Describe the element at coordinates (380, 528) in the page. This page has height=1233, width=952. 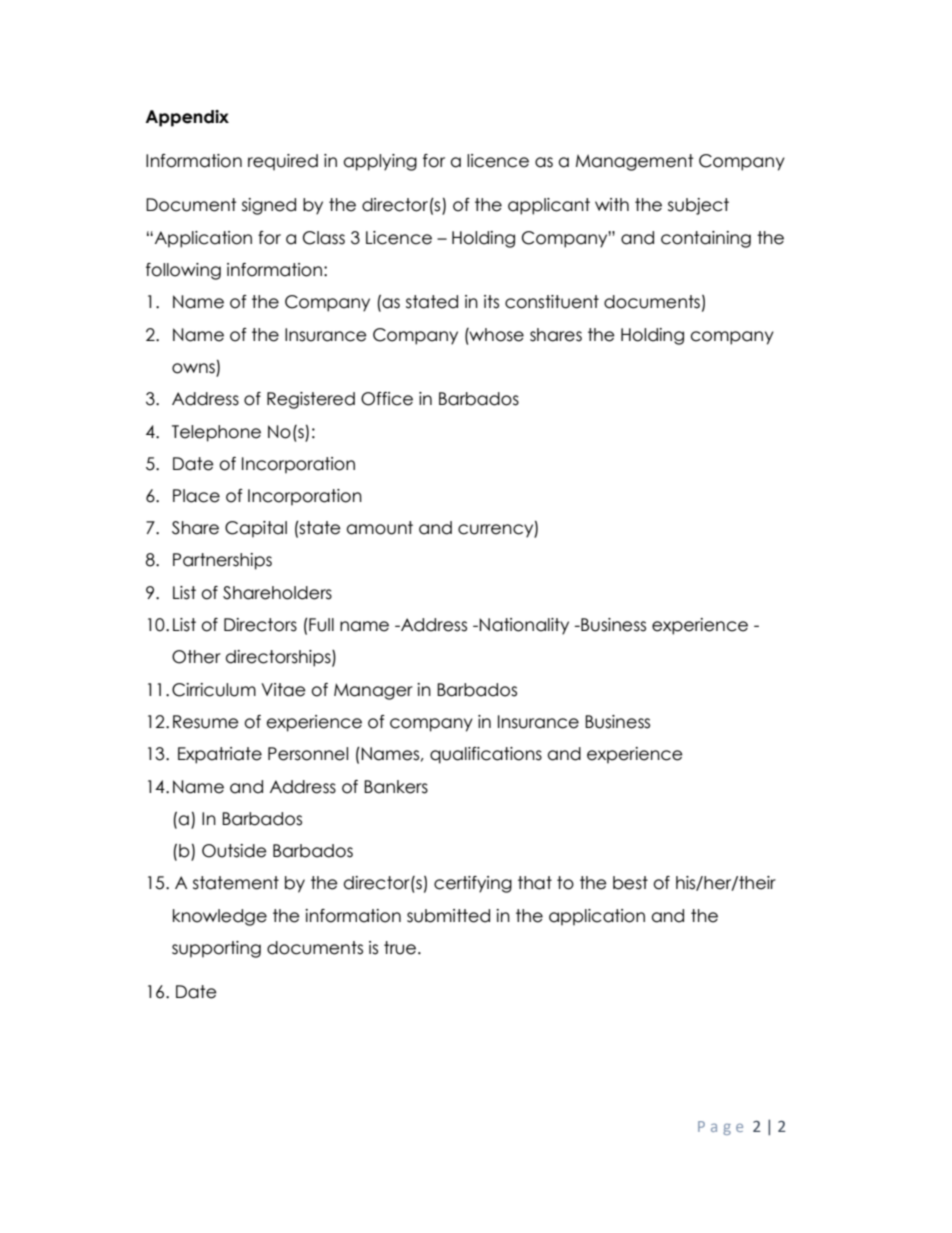
I see `amount` at that location.
